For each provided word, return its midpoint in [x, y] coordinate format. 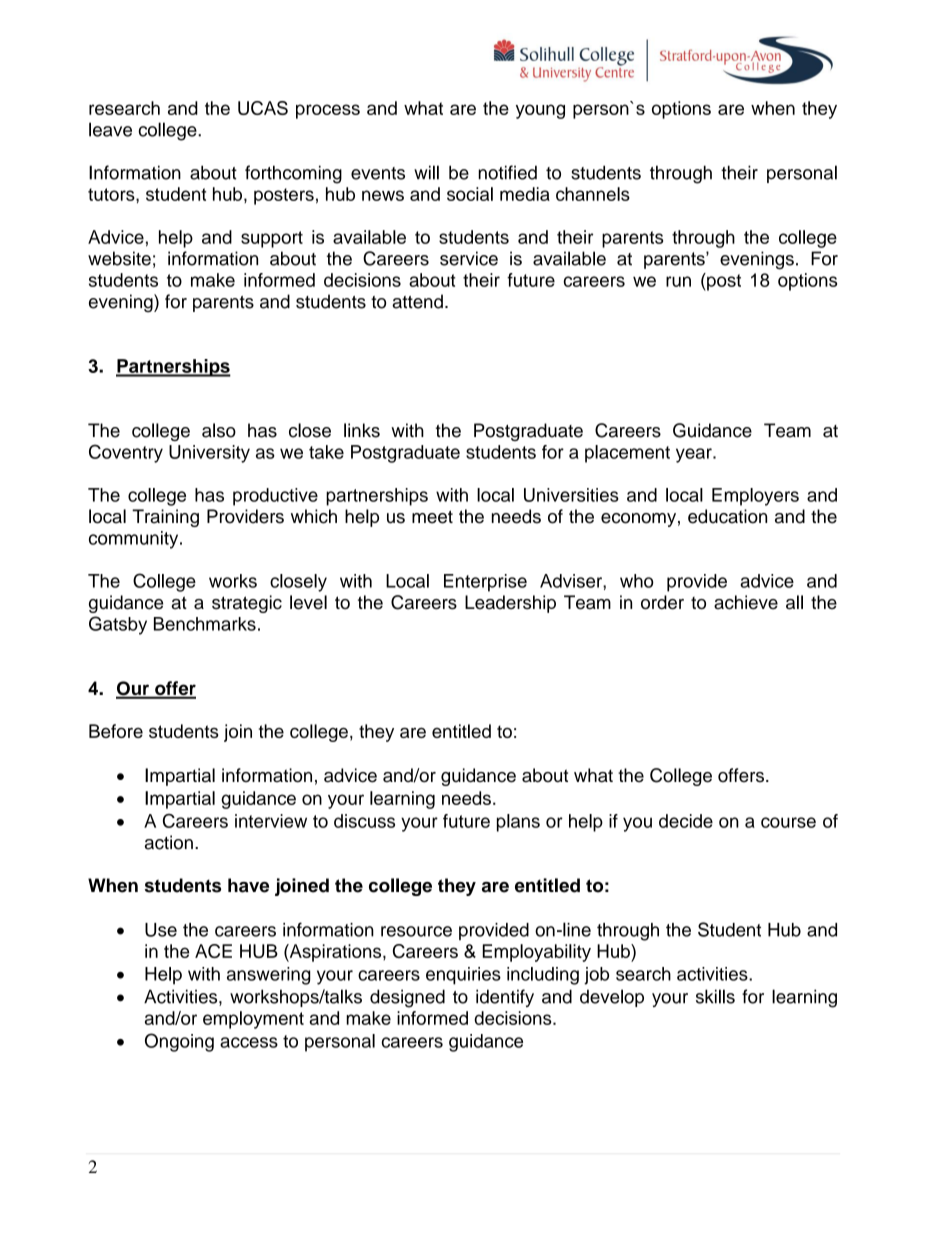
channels [593, 194]
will [426, 172]
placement [627, 454]
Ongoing [179, 1042]
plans [518, 823]
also [219, 430]
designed [407, 998]
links [362, 430]
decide [686, 821]
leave [110, 129]
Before [116, 731]
